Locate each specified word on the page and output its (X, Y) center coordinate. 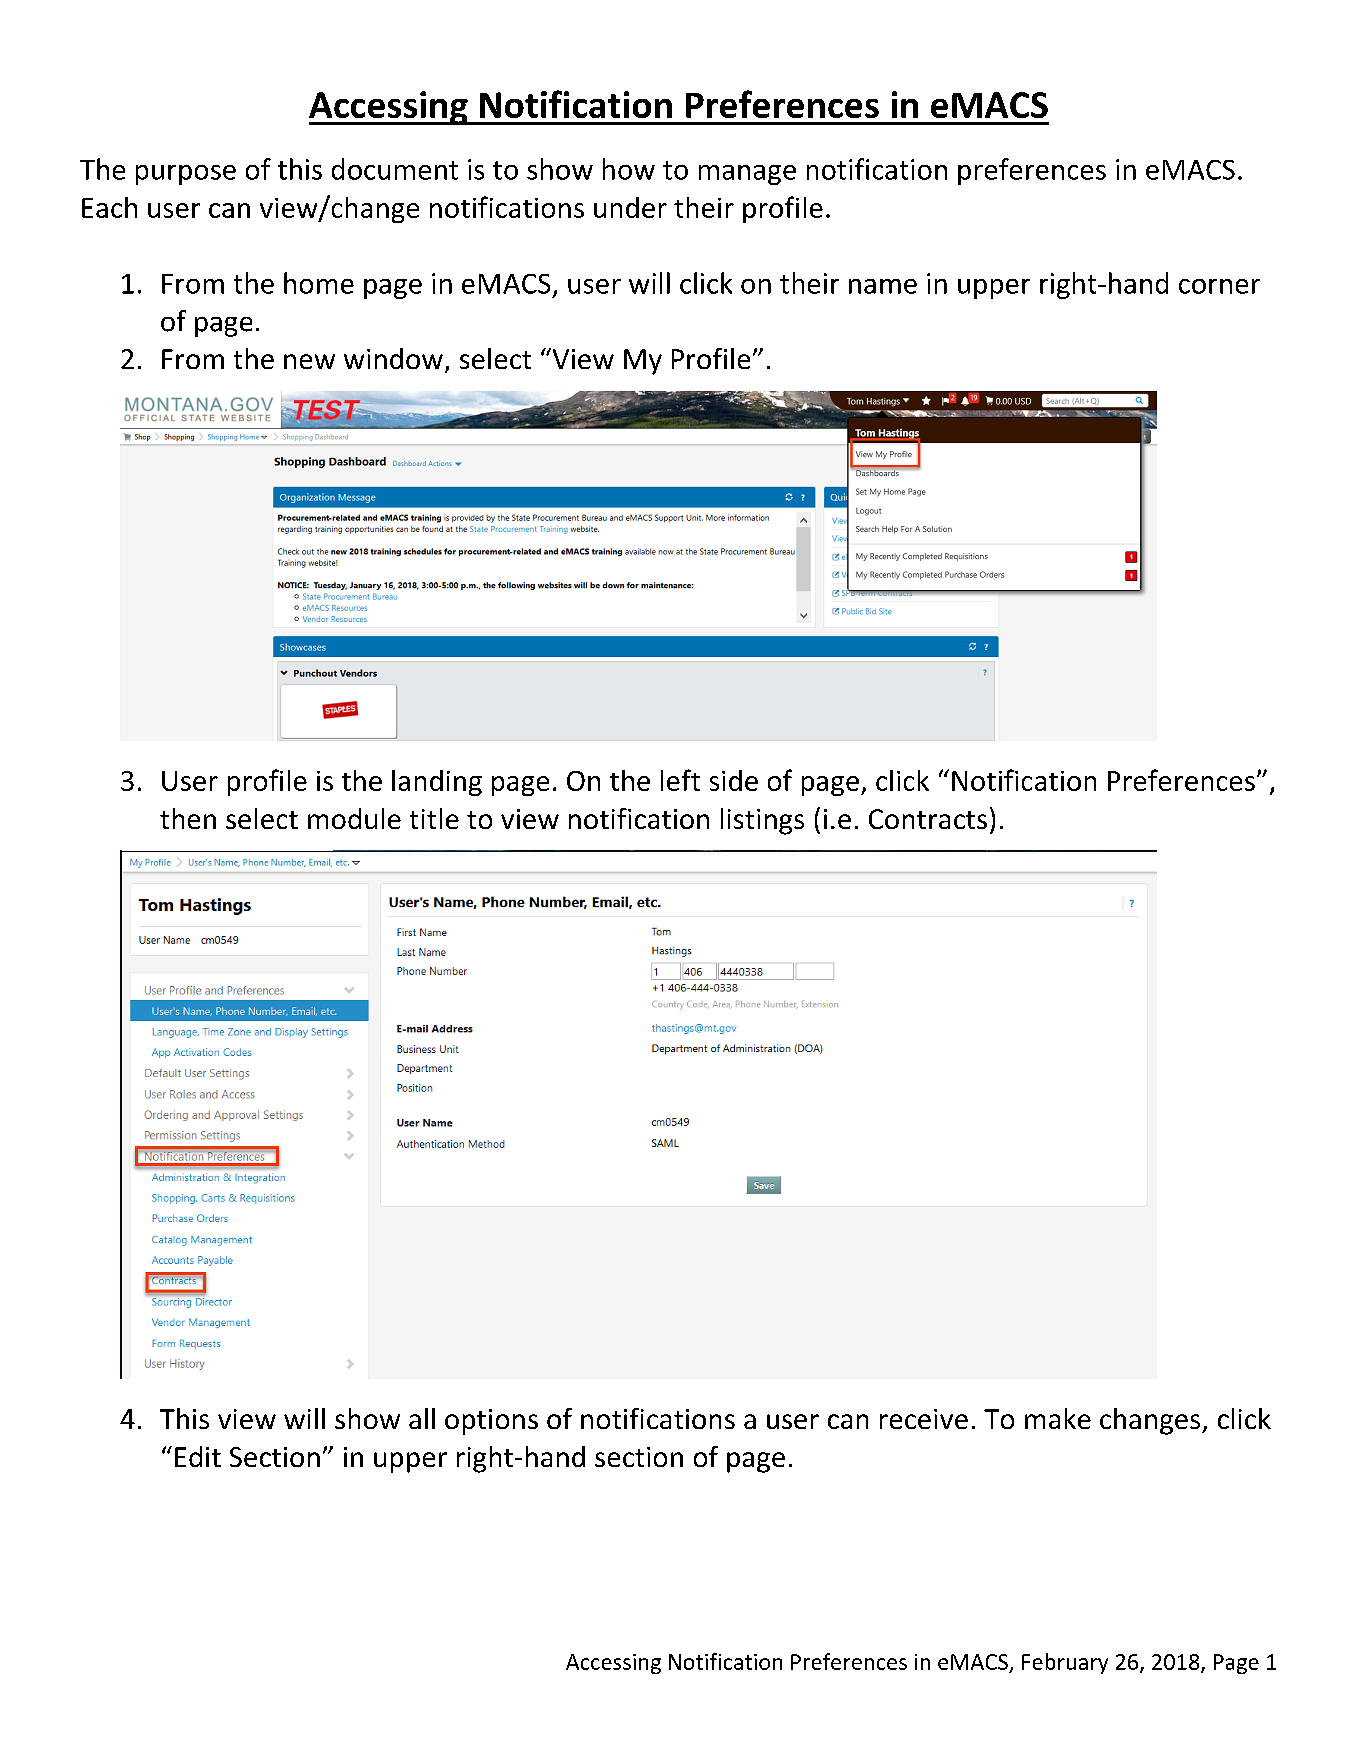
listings (762, 821)
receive (924, 1419)
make (1058, 1418)
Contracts (928, 819)
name (883, 286)
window (393, 358)
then (188, 818)
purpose (186, 175)
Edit (198, 1456)
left (680, 780)
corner (1219, 286)
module (354, 818)
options (491, 1422)
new (309, 361)
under (630, 207)
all (422, 1418)
